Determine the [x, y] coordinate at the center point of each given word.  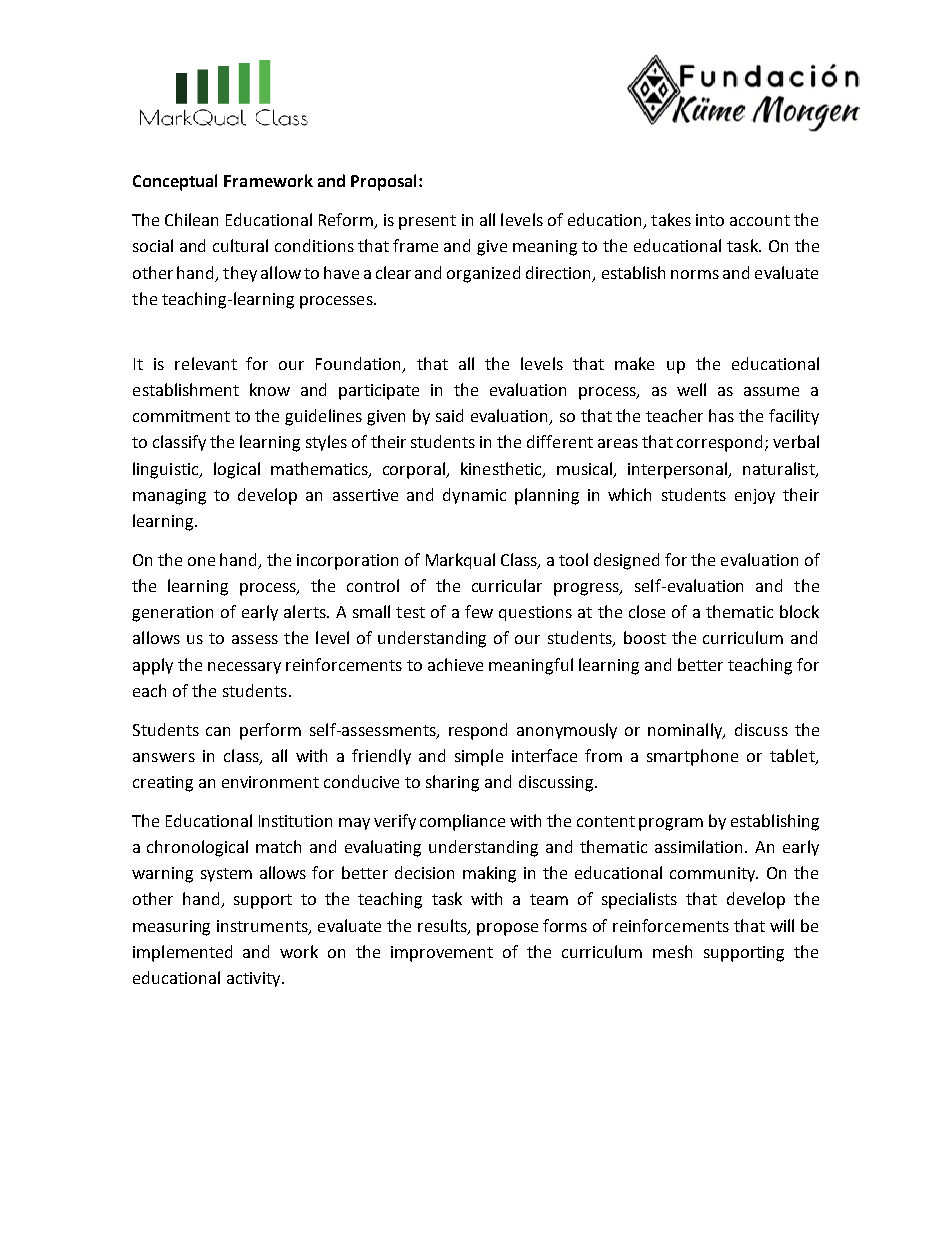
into [710, 220]
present [427, 222]
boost [645, 637]
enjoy [755, 496]
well [691, 389]
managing [169, 497]
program [671, 824]
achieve [455, 664]
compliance [462, 822]
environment [270, 782]
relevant [206, 363]
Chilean [191, 219]
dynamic [474, 496]
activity [255, 979]
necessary [244, 668]
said [449, 415]
